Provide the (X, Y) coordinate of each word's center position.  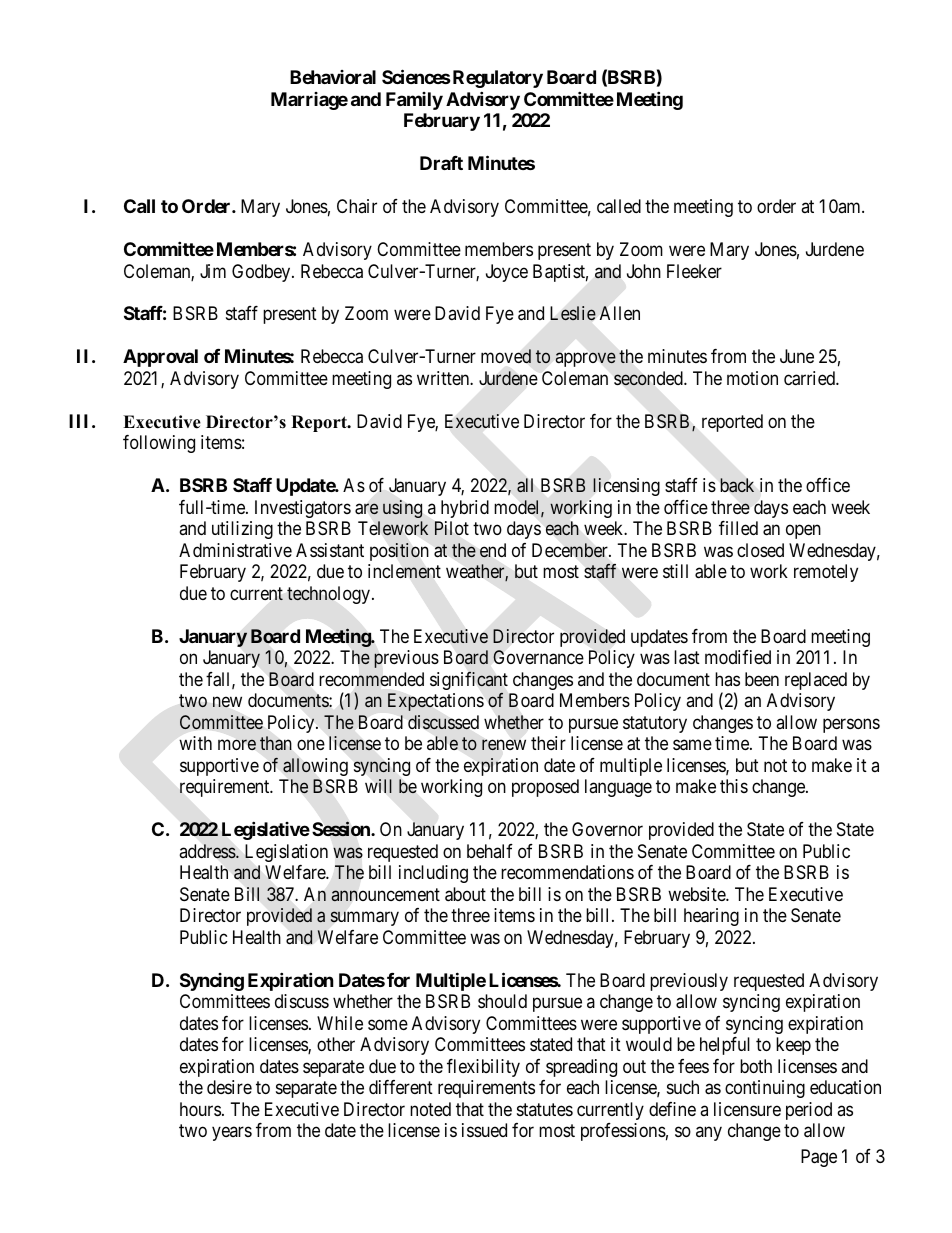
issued (484, 1130)
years (232, 1133)
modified (738, 657)
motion (752, 378)
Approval (160, 358)
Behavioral (333, 77)
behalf (490, 851)
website (697, 894)
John (644, 271)
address (208, 851)
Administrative (235, 550)
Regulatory (496, 79)
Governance (538, 657)
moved (506, 356)
